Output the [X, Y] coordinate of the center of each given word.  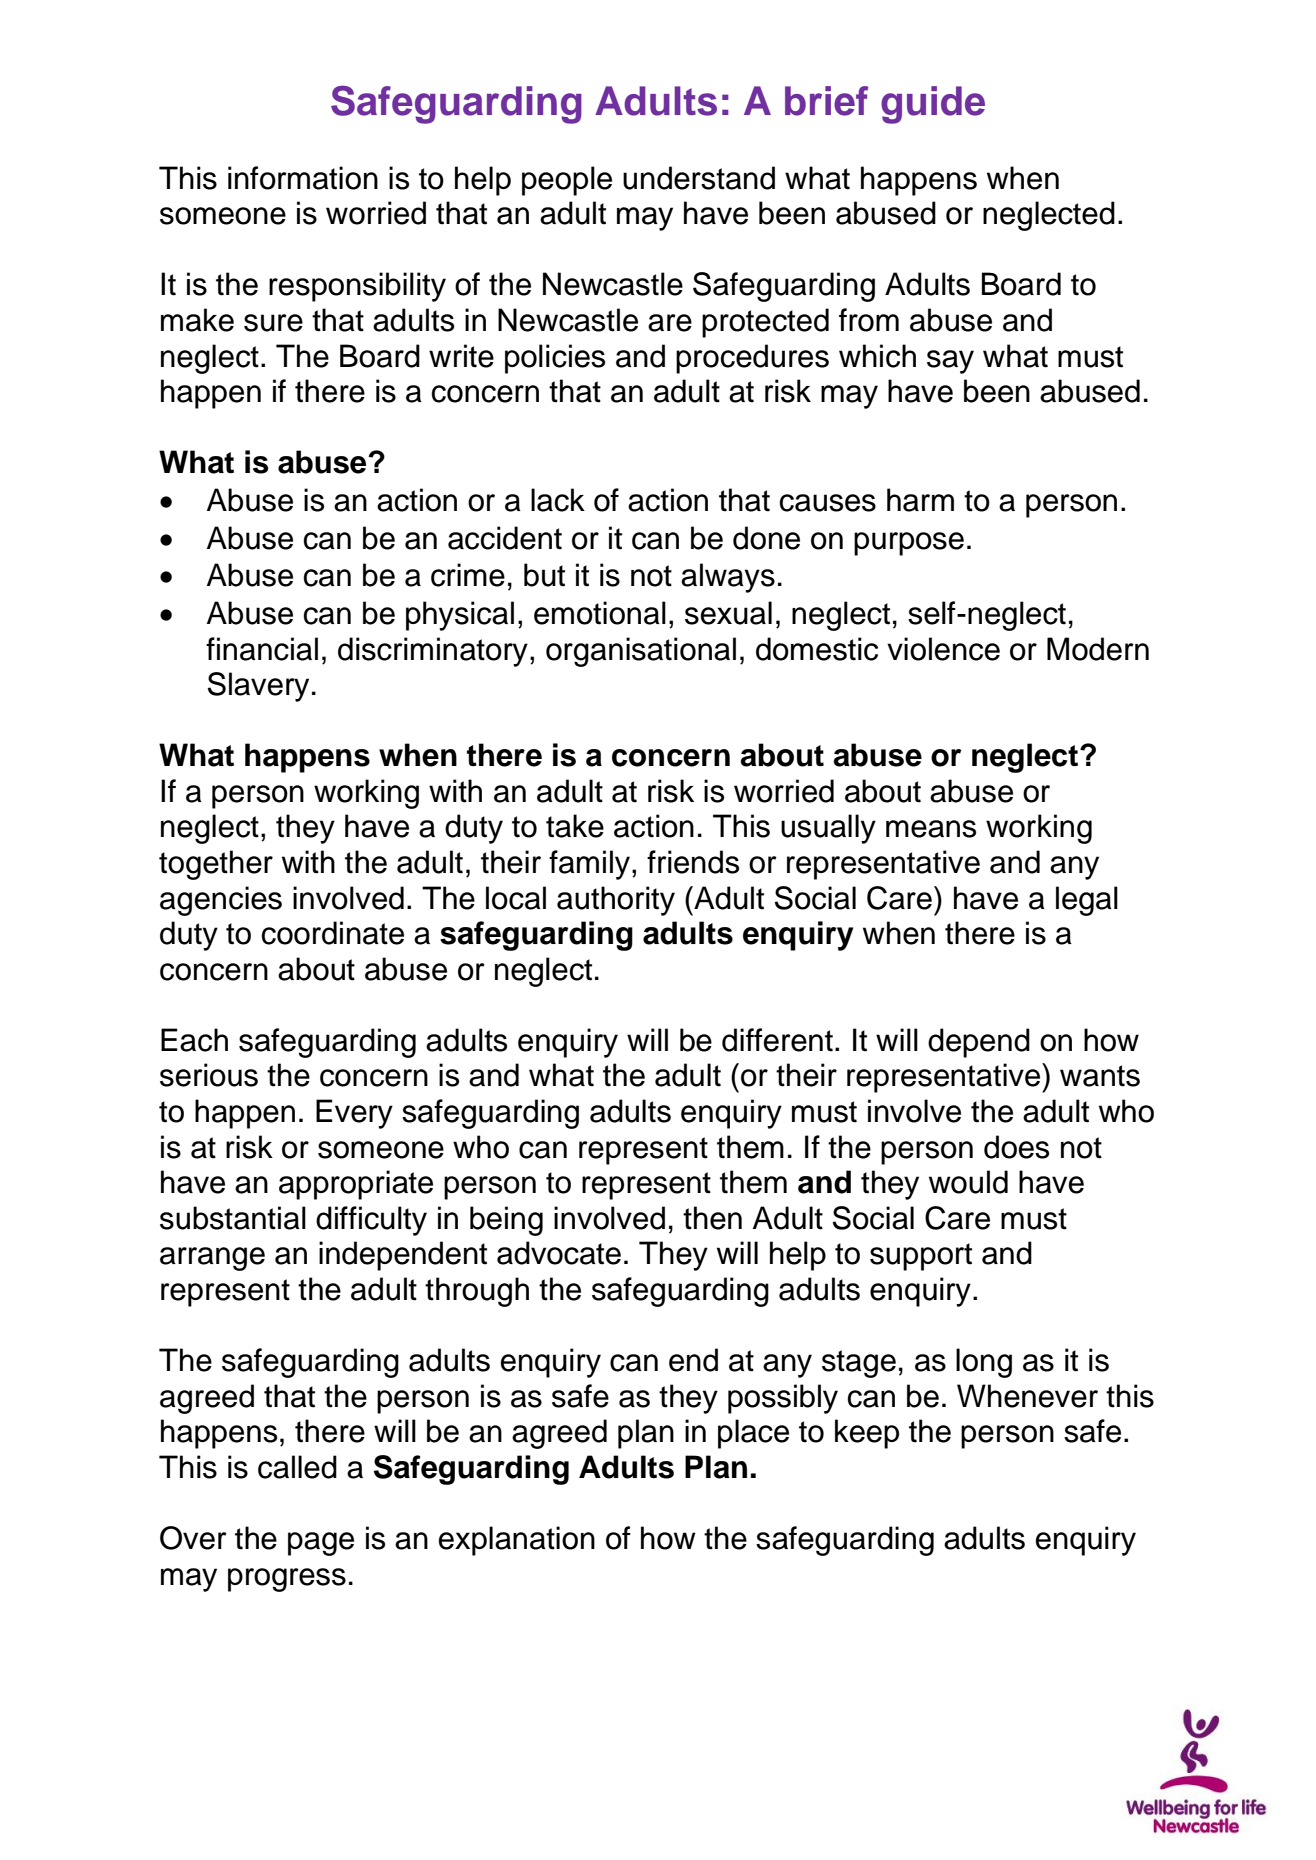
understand [699, 178]
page [321, 1544]
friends [693, 862]
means [931, 829]
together [216, 865]
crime [468, 575]
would [968, 1182]
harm [920, 500]
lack [558, 500]
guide [933, 105]
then [712, 1218]
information [303, 178]
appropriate [356, 1185]
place [753, 1434]
